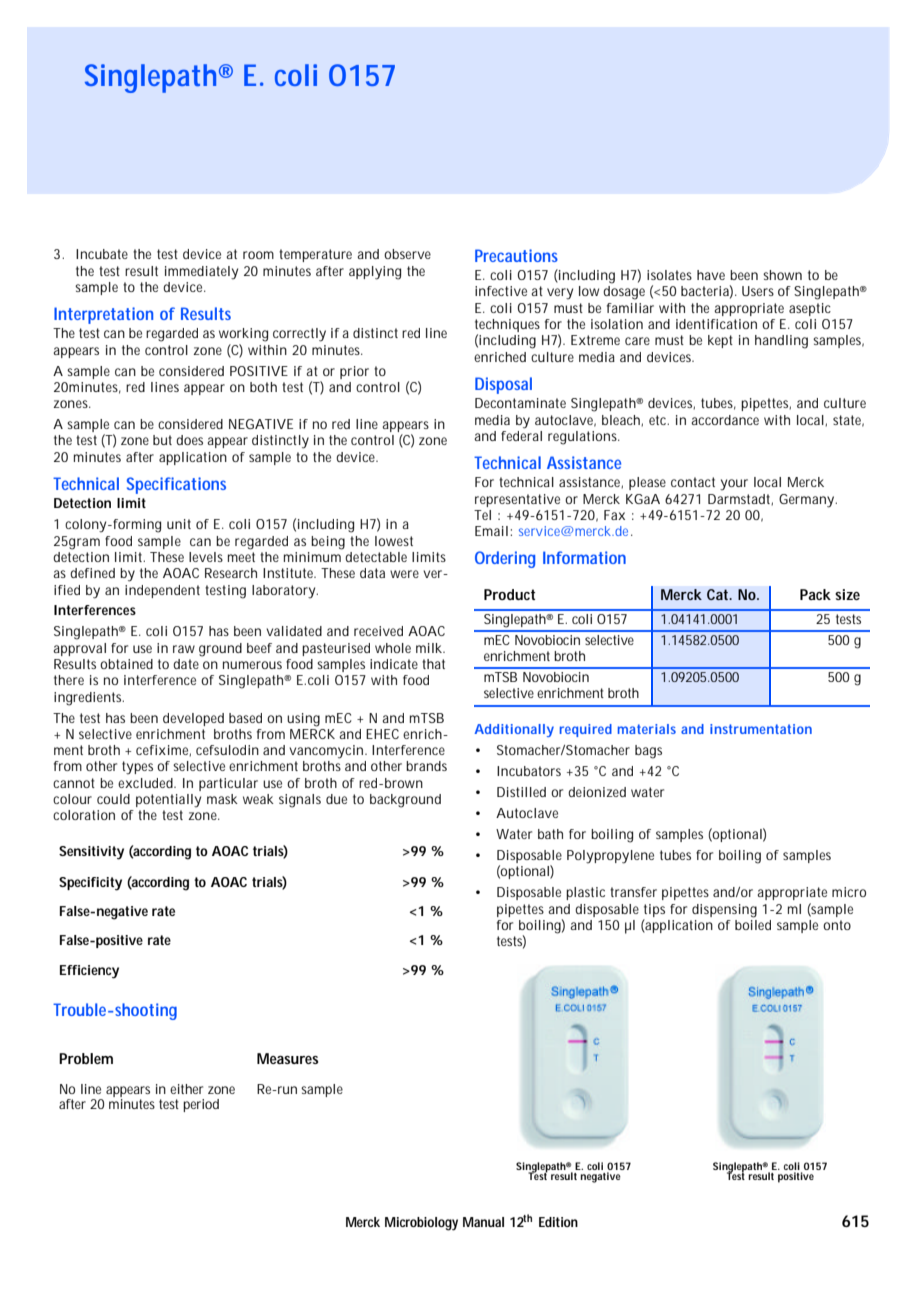  I want to click on Incubate, so click(102, 254).
